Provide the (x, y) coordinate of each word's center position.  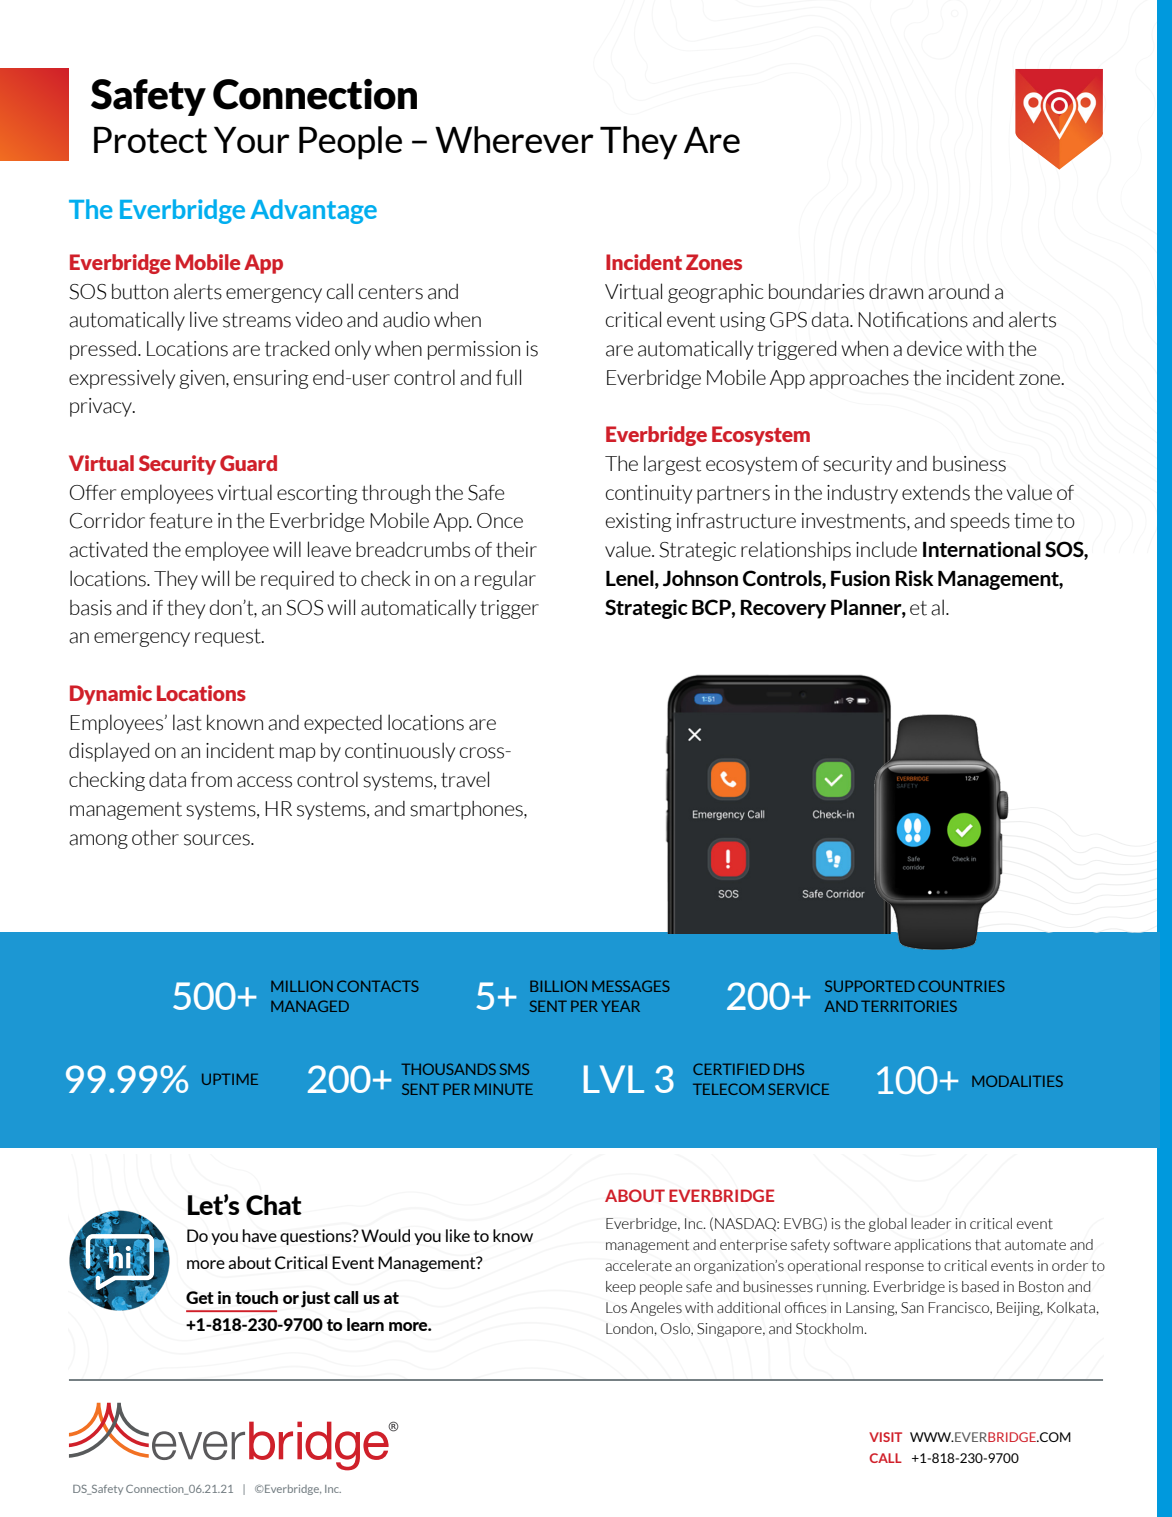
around (958, 292)
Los (616, 1308)
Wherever (514, 139)
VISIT (885, 1437)
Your (252, 140)
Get (200, 1297)
